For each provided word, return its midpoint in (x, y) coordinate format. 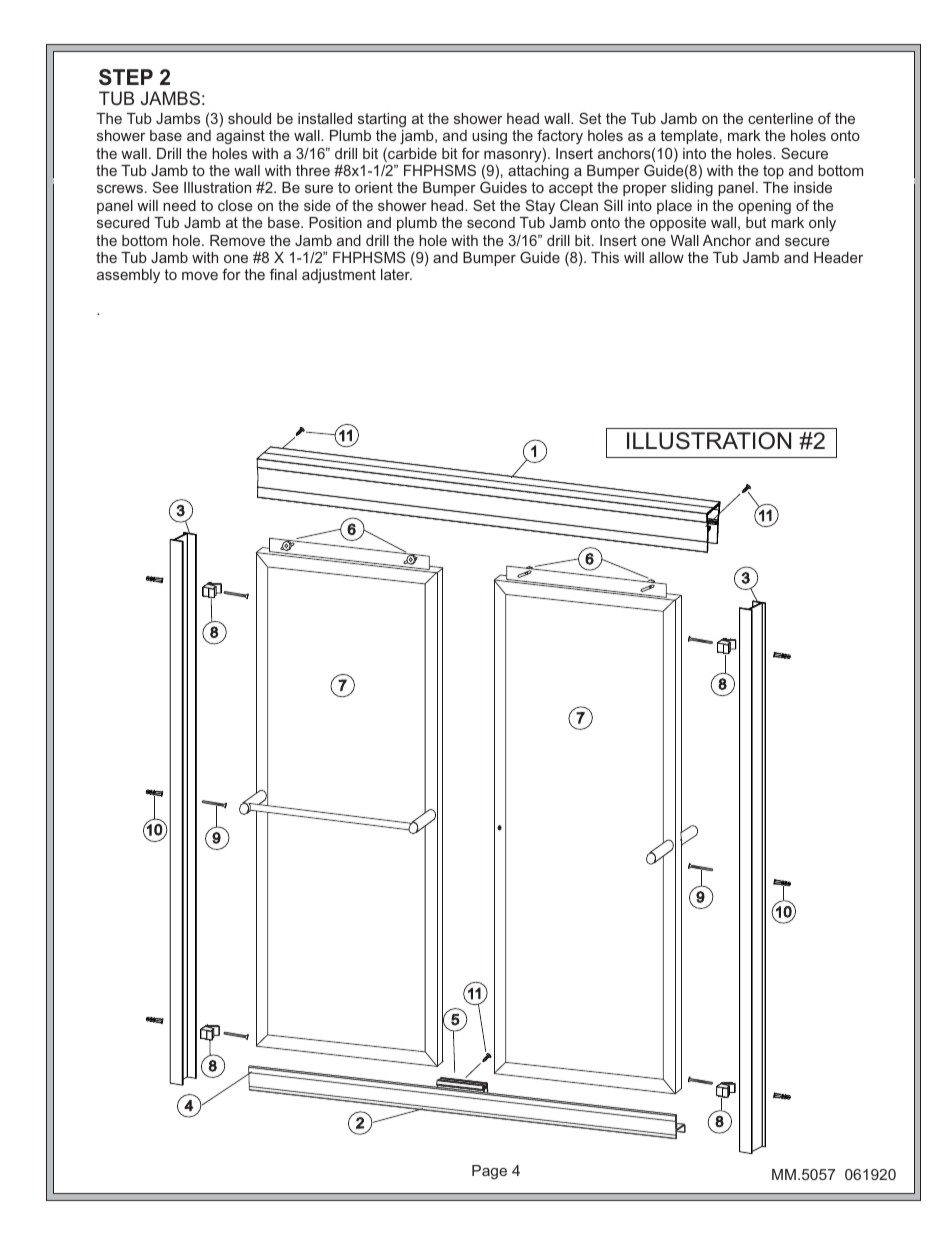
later (396, 274)
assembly (128, 276)
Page (489, 1172)
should (249, 118)
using (489, 137)
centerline (780, 118)
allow (666, 257)
